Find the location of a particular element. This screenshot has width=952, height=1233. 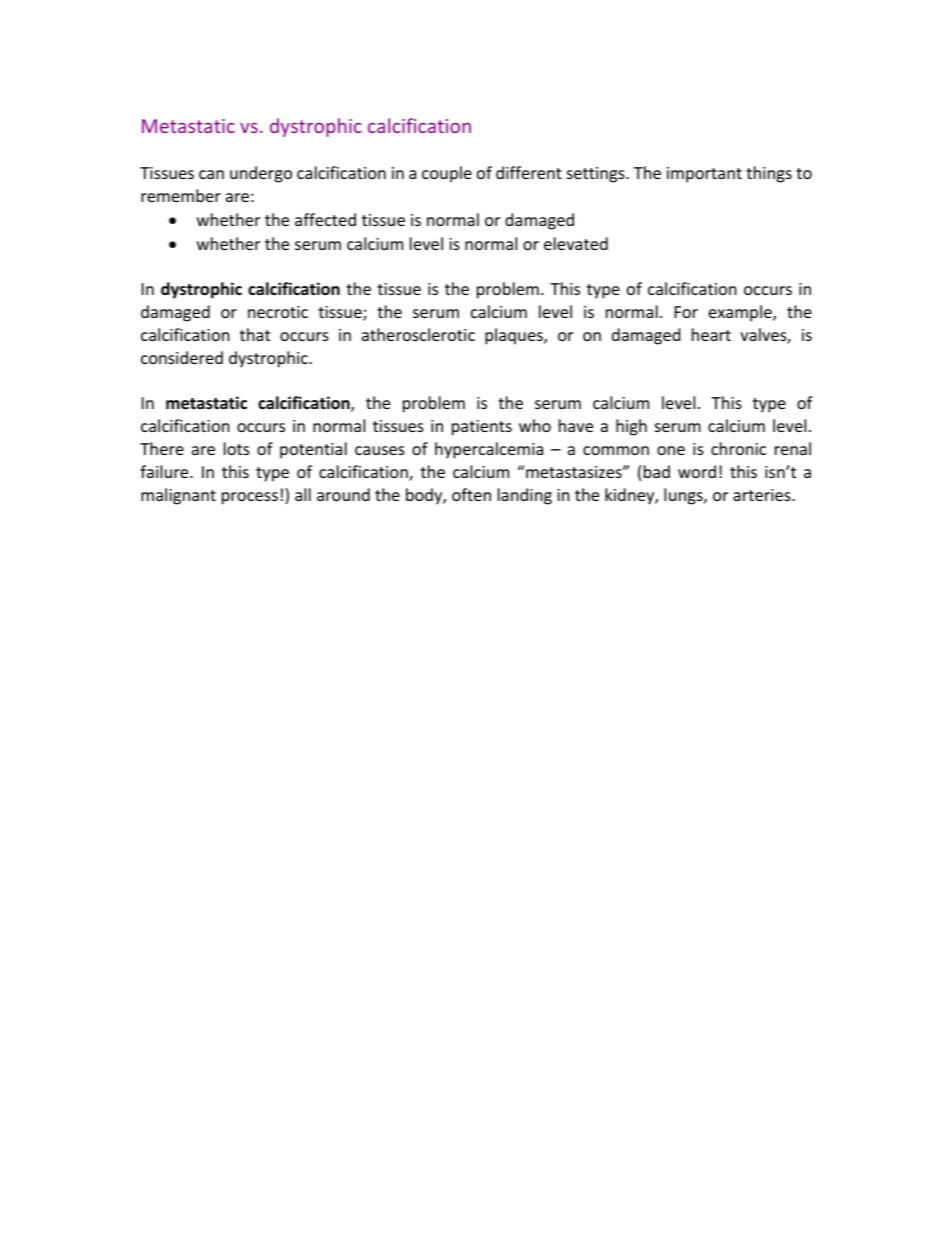

couple is located at coordinates (447, 174).
